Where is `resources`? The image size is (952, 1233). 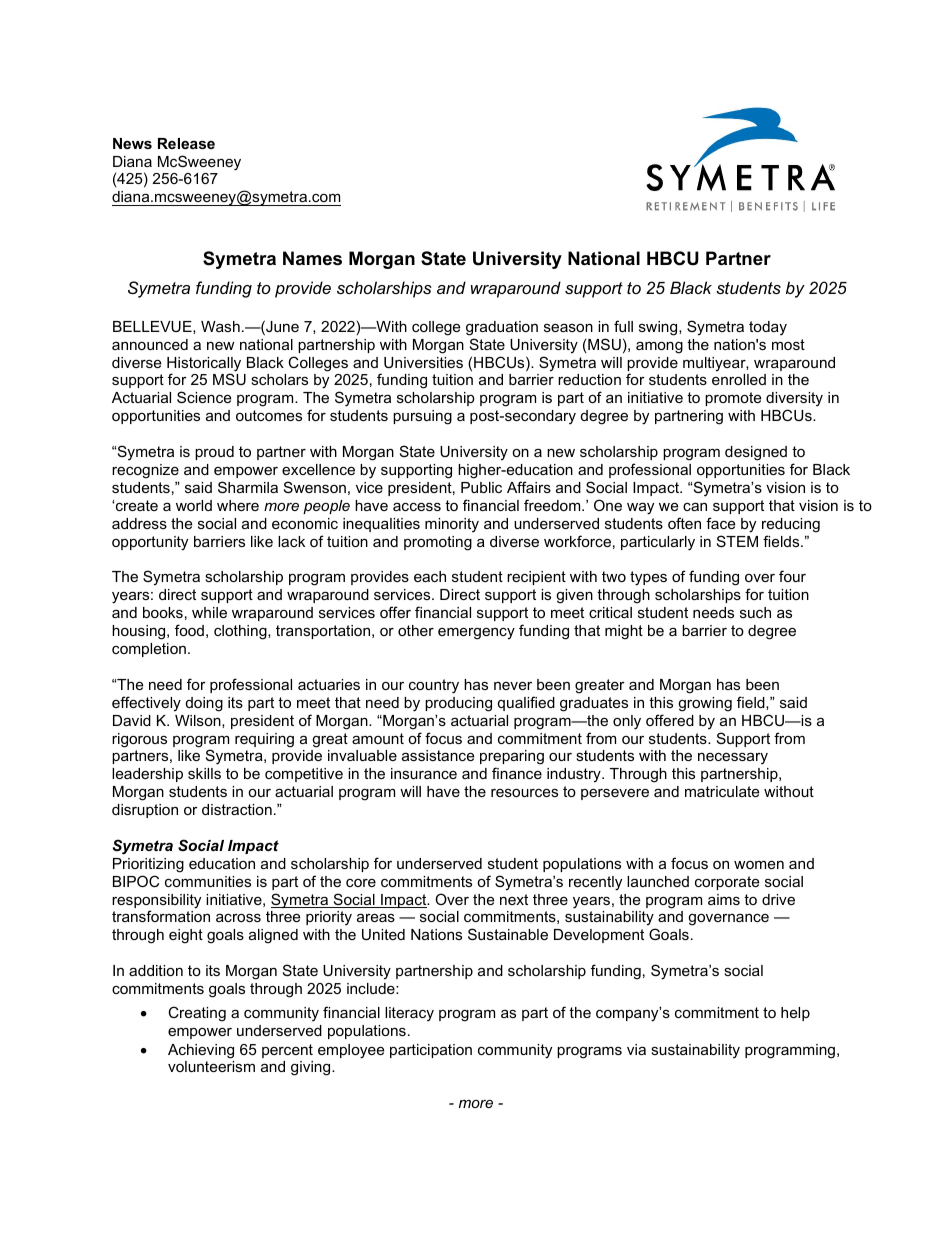
resources is located at coordinates (524, 792).
